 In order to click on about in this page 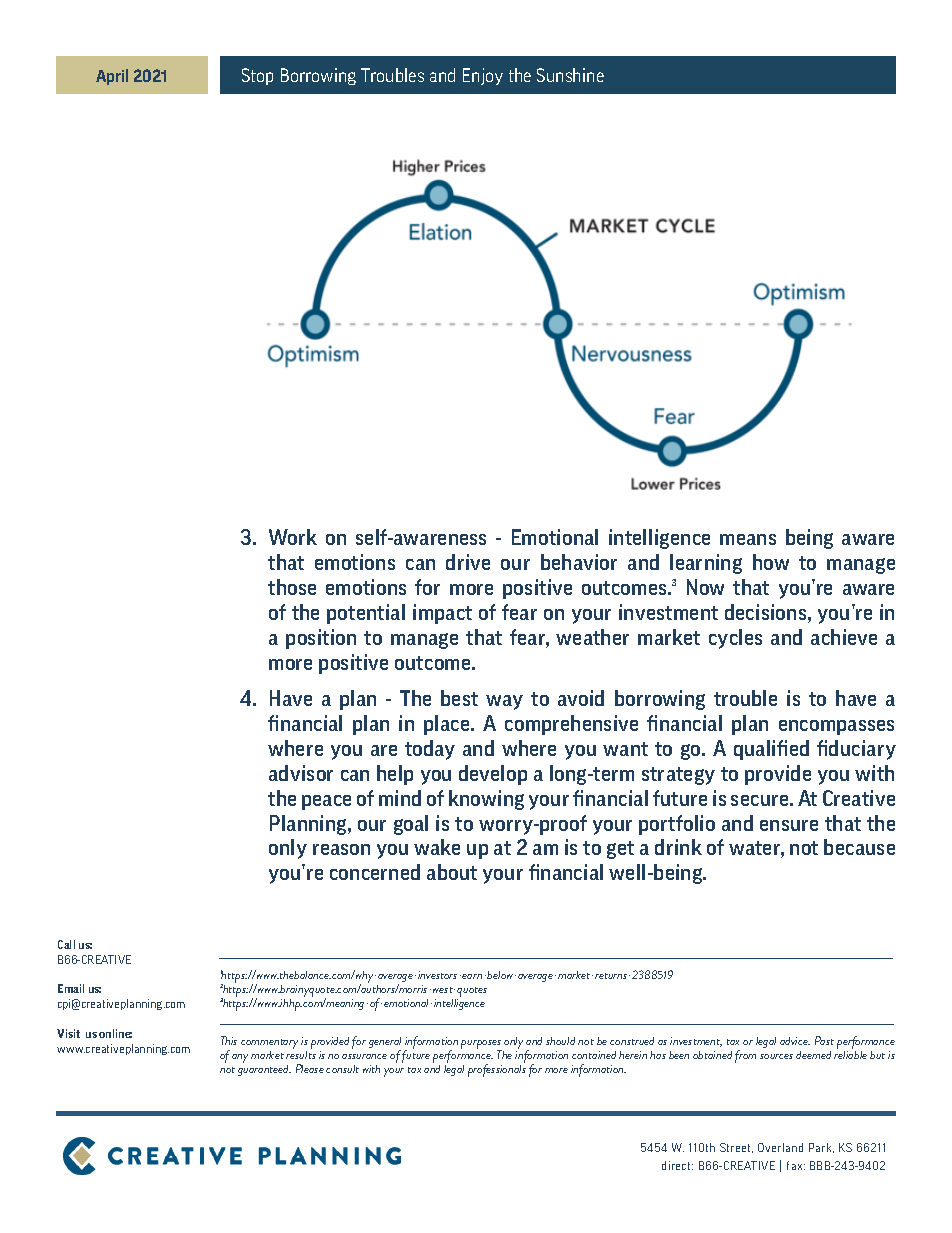, I will do `click(452, 872)`.
